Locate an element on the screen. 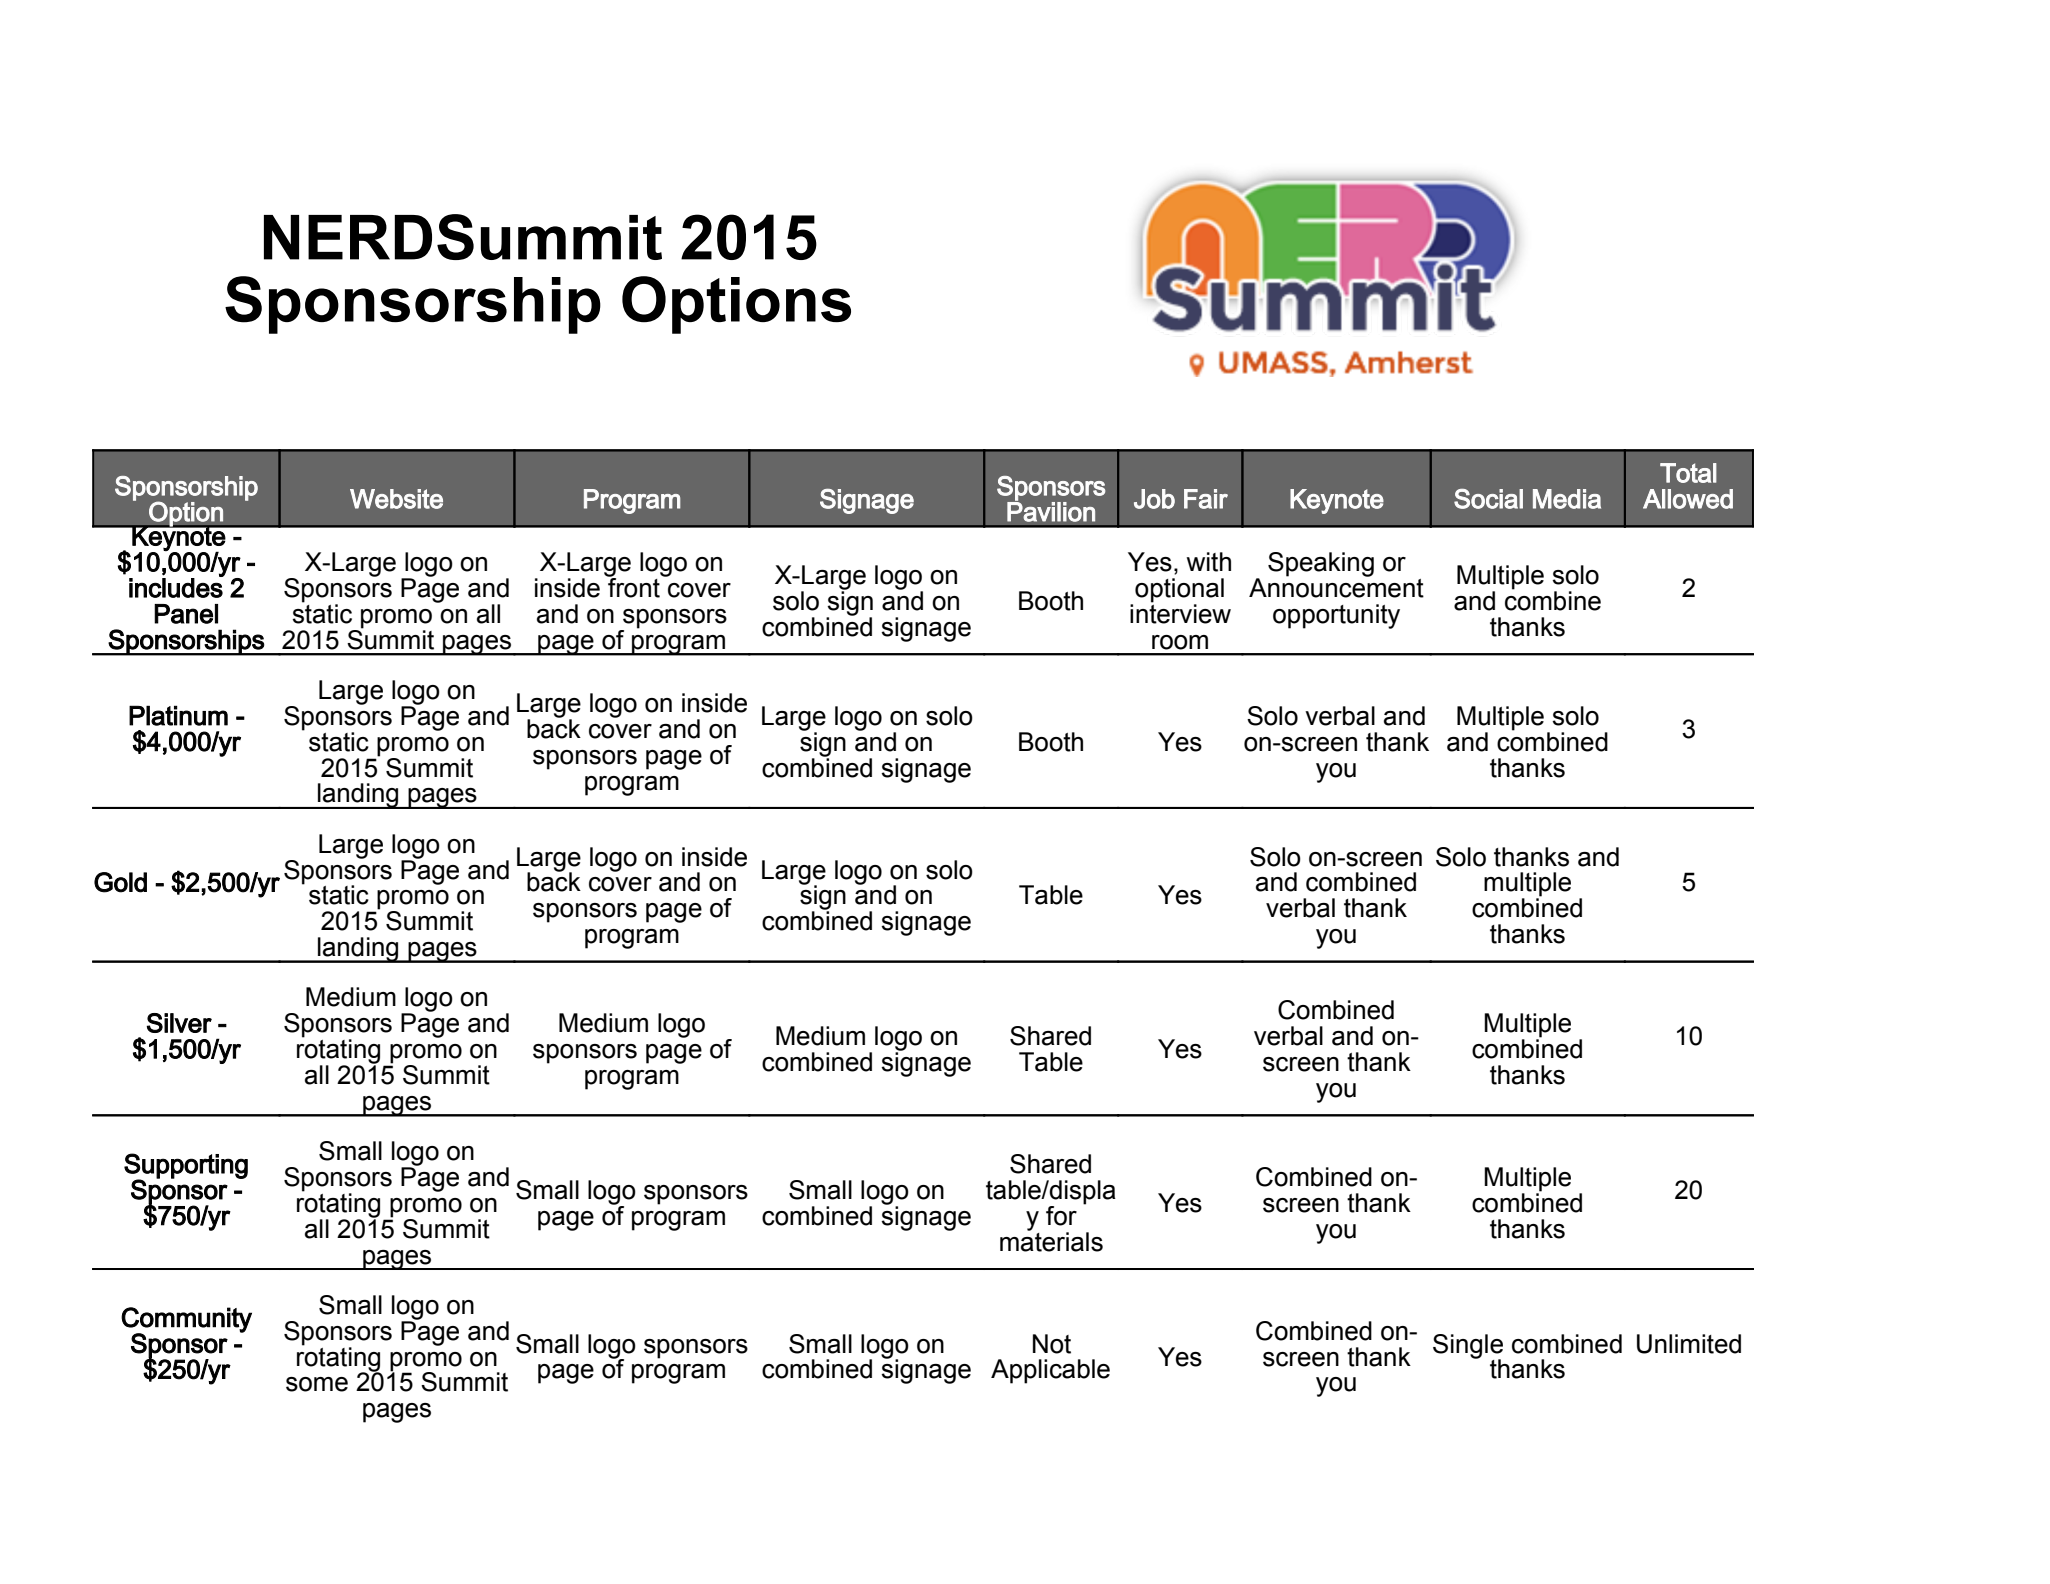 Image resolution: width=2050 pixels, height=1584 pixels. for is located at coordinates (1061, 1216).
